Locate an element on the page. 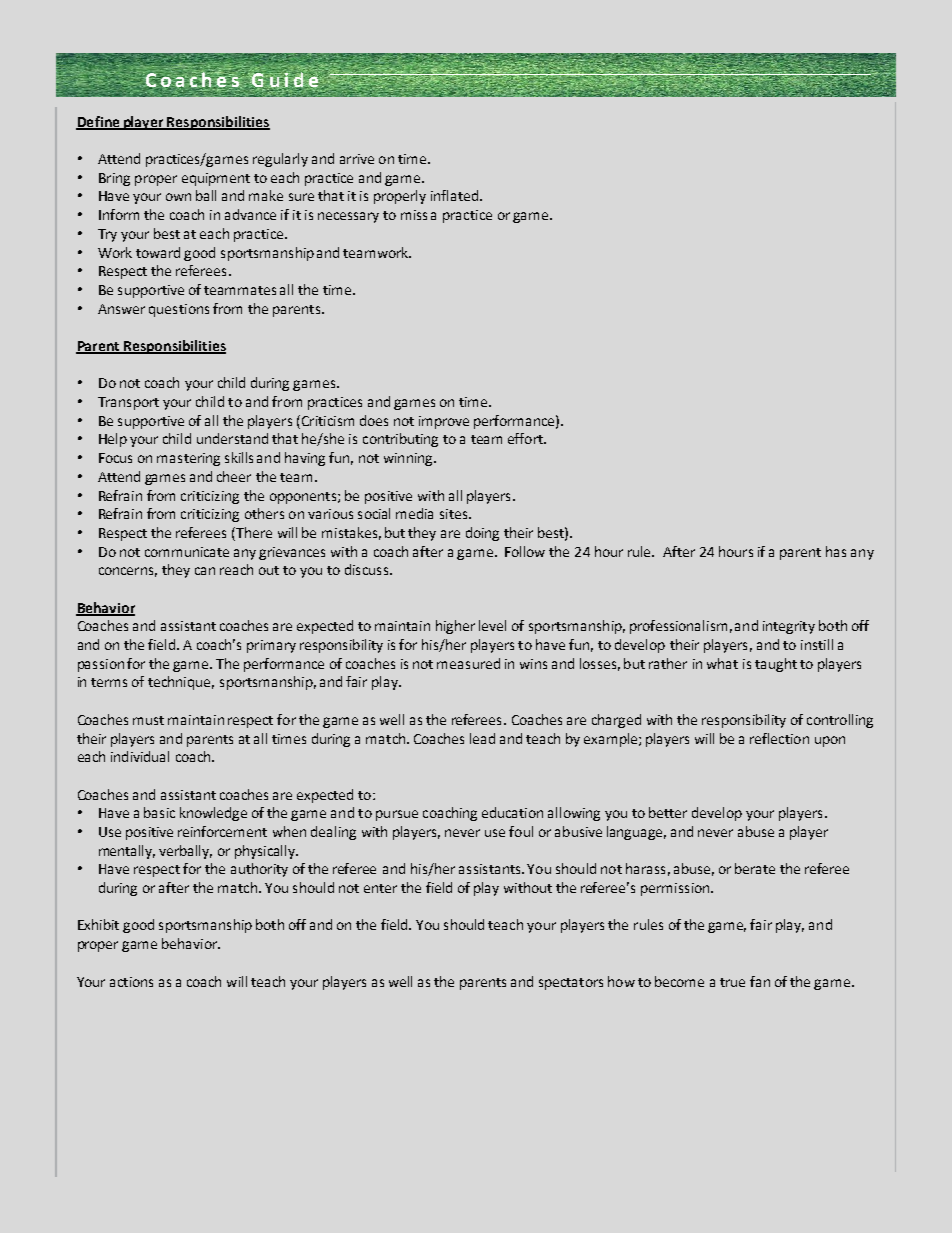  communicate is located at coordinates (187, 552).
